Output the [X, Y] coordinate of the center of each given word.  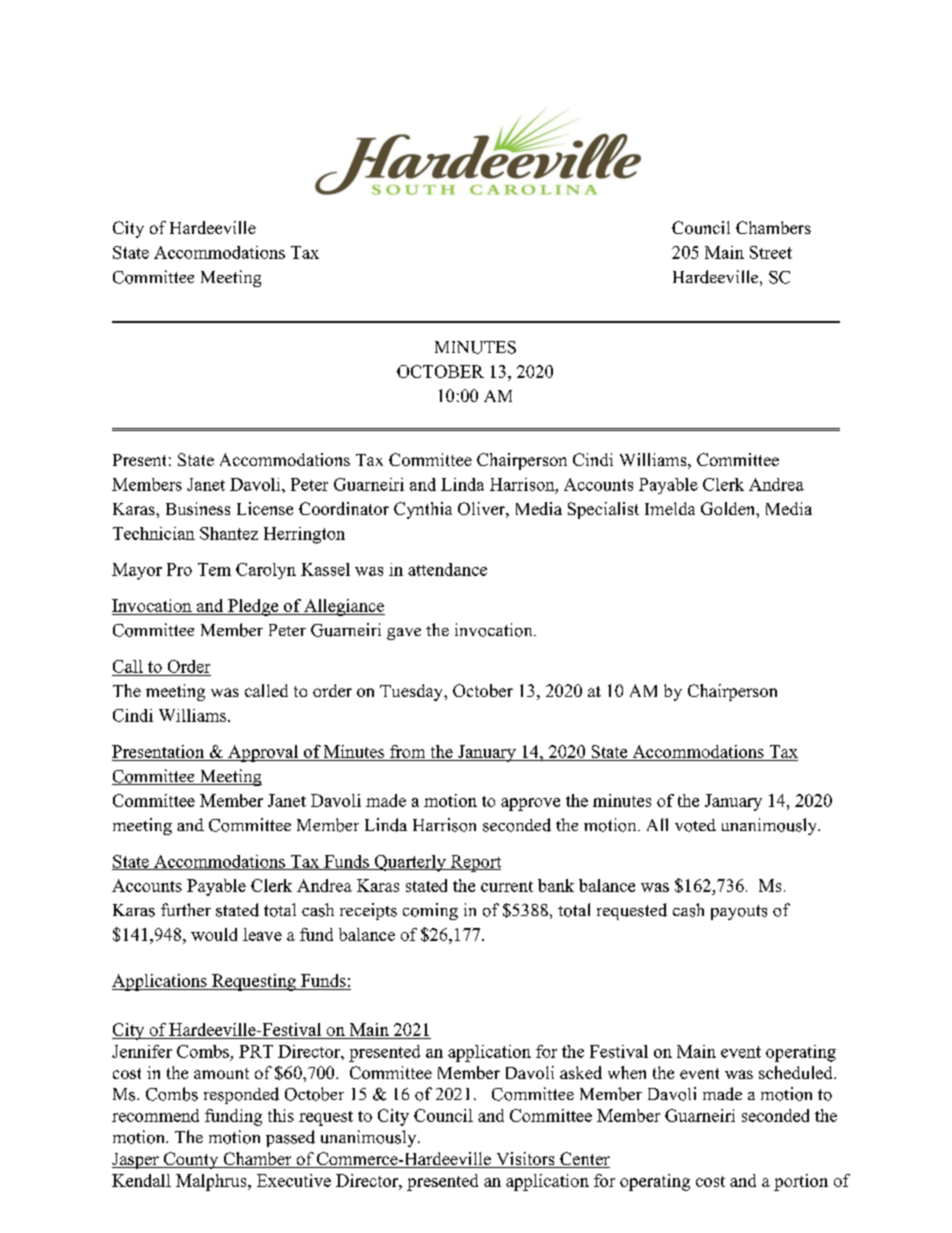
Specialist [603, 510]
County [191, 1160]
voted [695, 825]
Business [198, 508]
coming [430, 911]
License [265, 508]
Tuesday [413, 692]
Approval [263, 753]
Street [771, 252]
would [214, 934]
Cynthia [423, 510]
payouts [739, 912]
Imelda [670, 508]
